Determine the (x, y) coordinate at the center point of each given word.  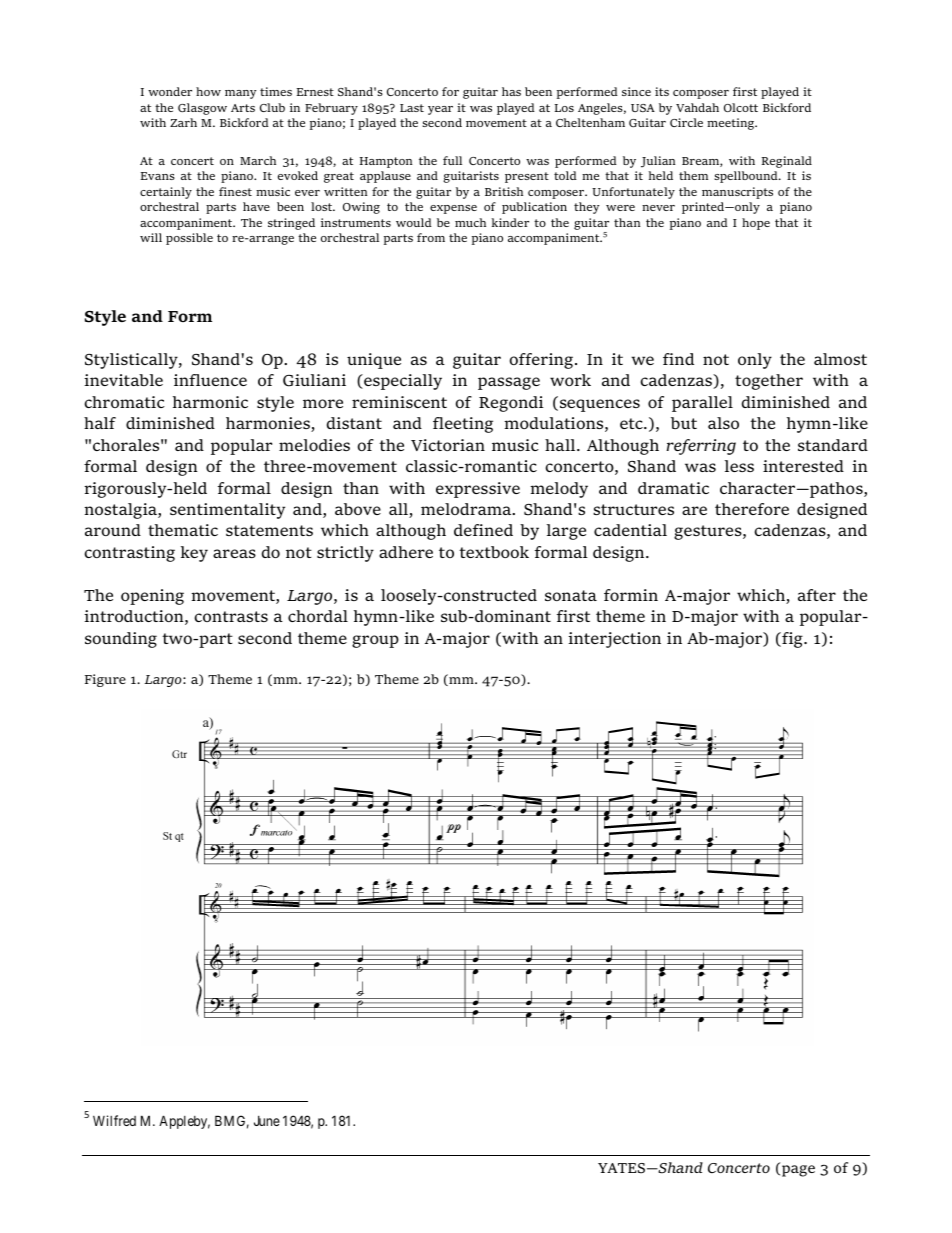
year (440, 110)
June (267, 1121)
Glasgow (202, 109)
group (375, 641)
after (817, 595)
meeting (732, 124)
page (798, 1171)
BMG (232, 1122)
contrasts (231, 616)
